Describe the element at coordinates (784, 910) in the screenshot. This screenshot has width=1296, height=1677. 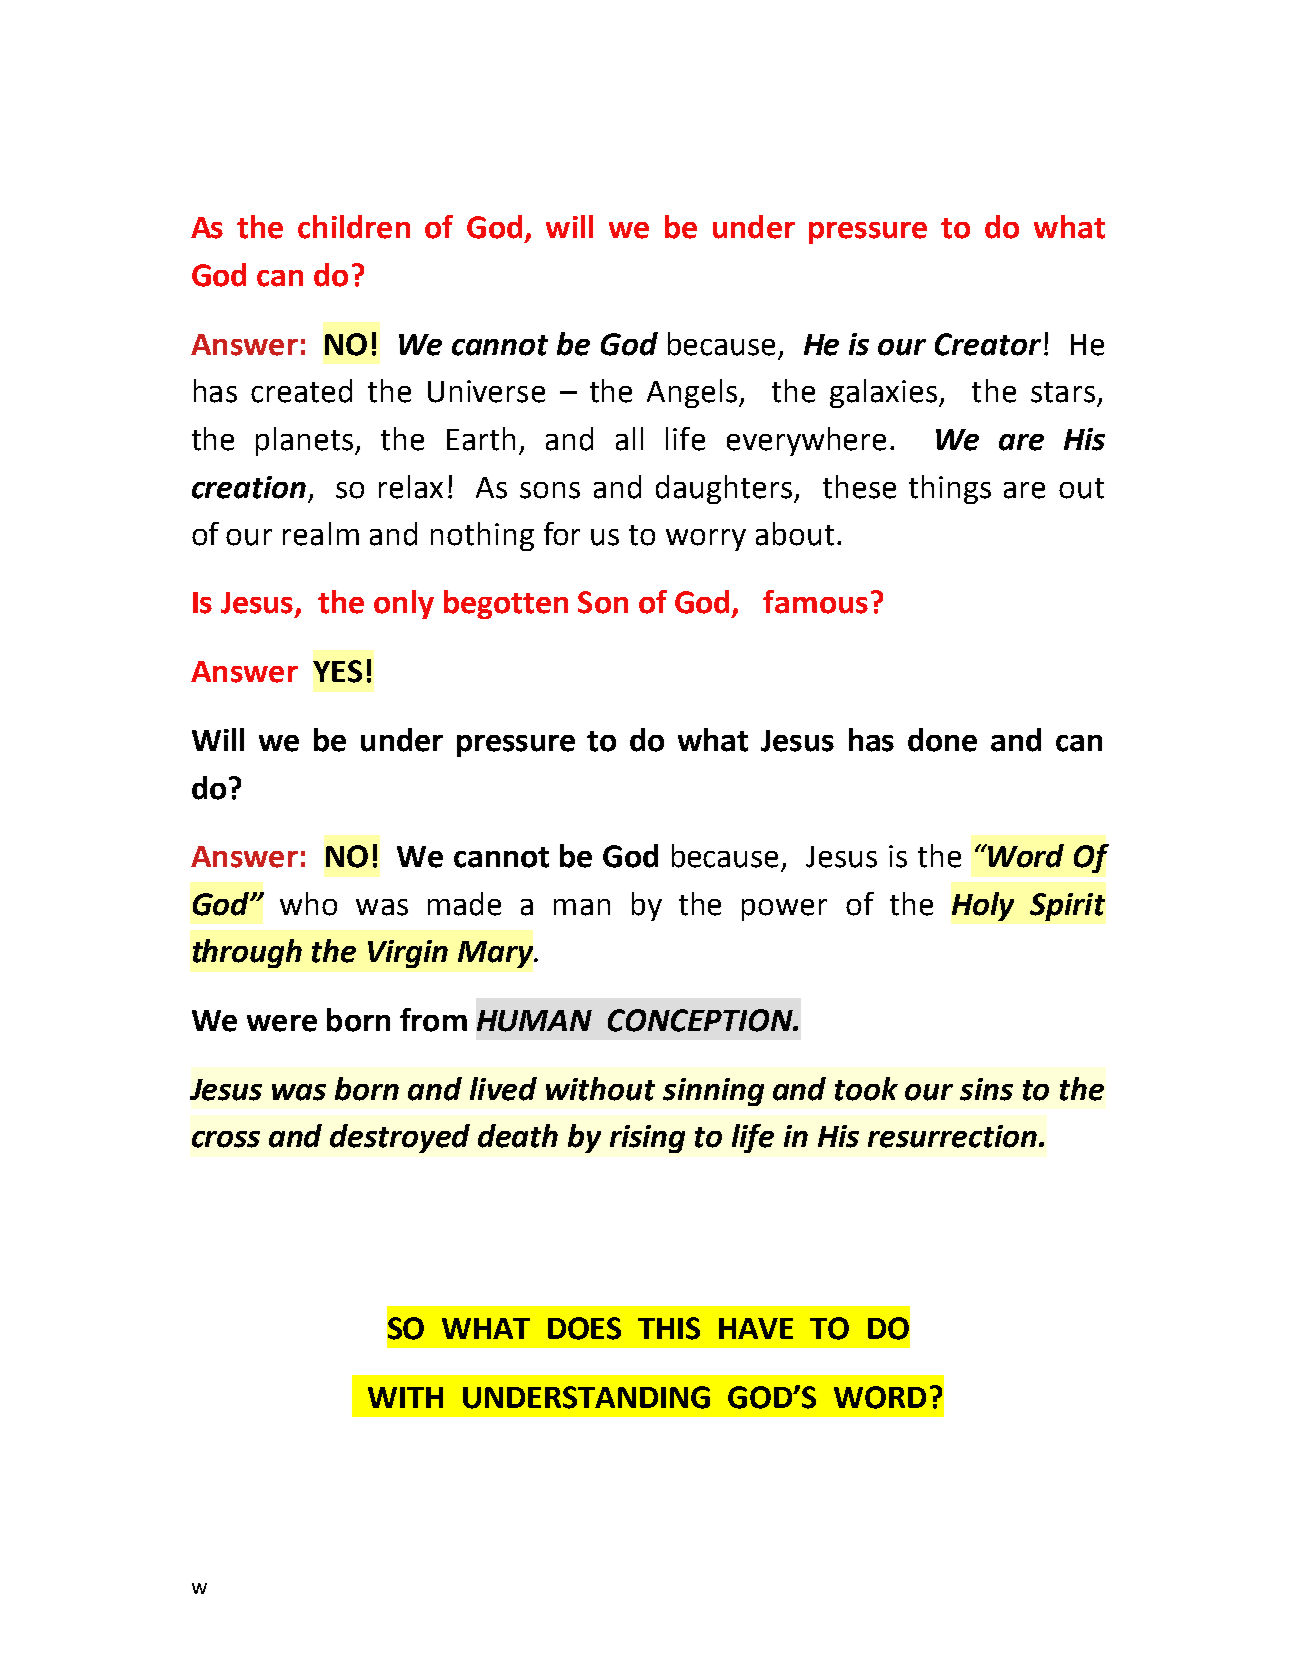
I see `power` at that location.
